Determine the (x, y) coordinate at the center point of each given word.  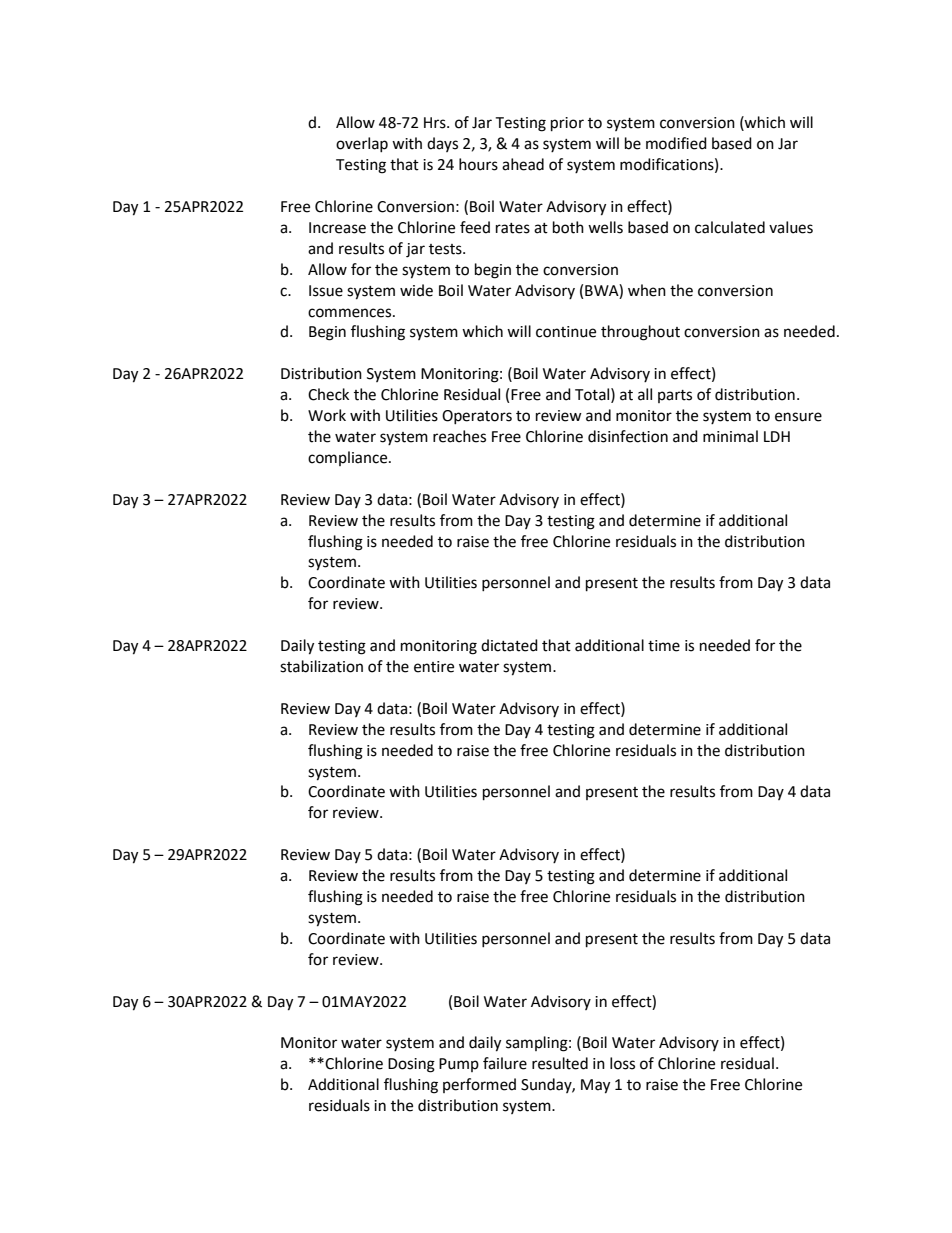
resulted (560, 1063)
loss (622, 1063)
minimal (730, 436)
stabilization (321, 666)
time (664, 646)
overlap (362, 144)
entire (434, 667)
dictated (509, 645)
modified (676, 143)
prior (567, 124)
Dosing (411, 1065)
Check (328, 394)
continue (566, 332)
